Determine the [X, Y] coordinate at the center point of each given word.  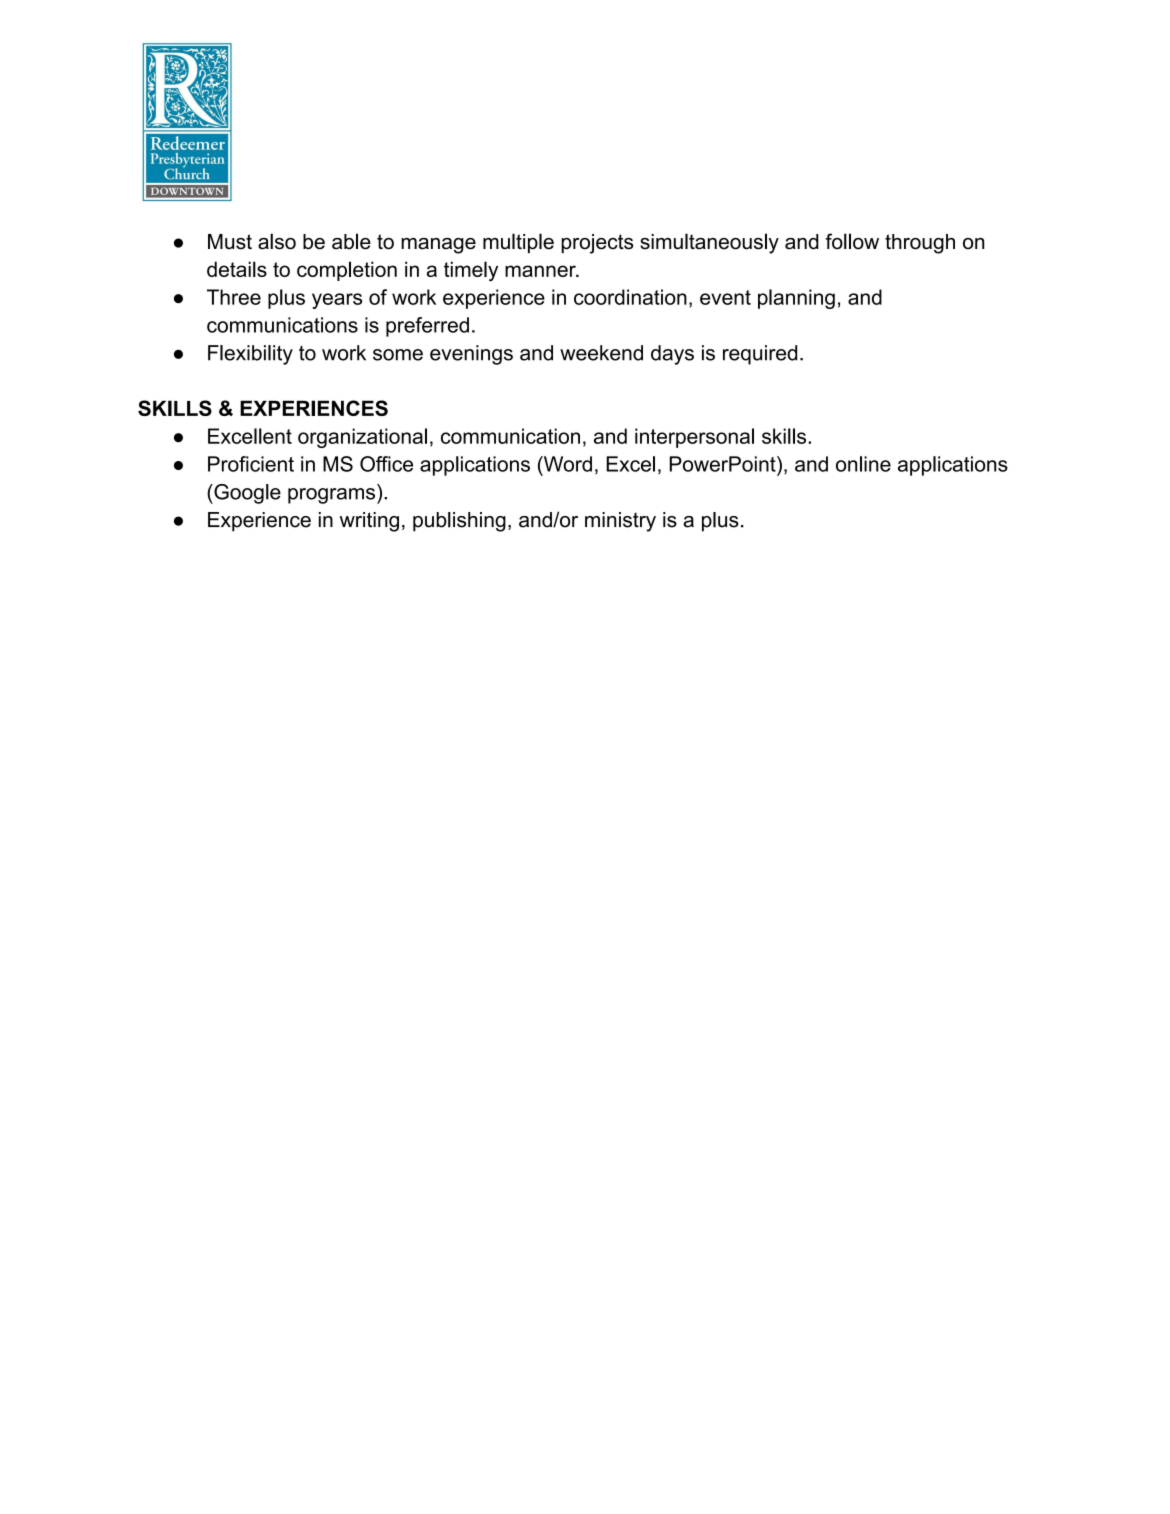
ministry [620, 522]
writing [369, 522]
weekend [601, 353]
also [277, 241]
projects [597, 244]
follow [852, 241]
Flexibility [250, 355]
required [760, 355]
